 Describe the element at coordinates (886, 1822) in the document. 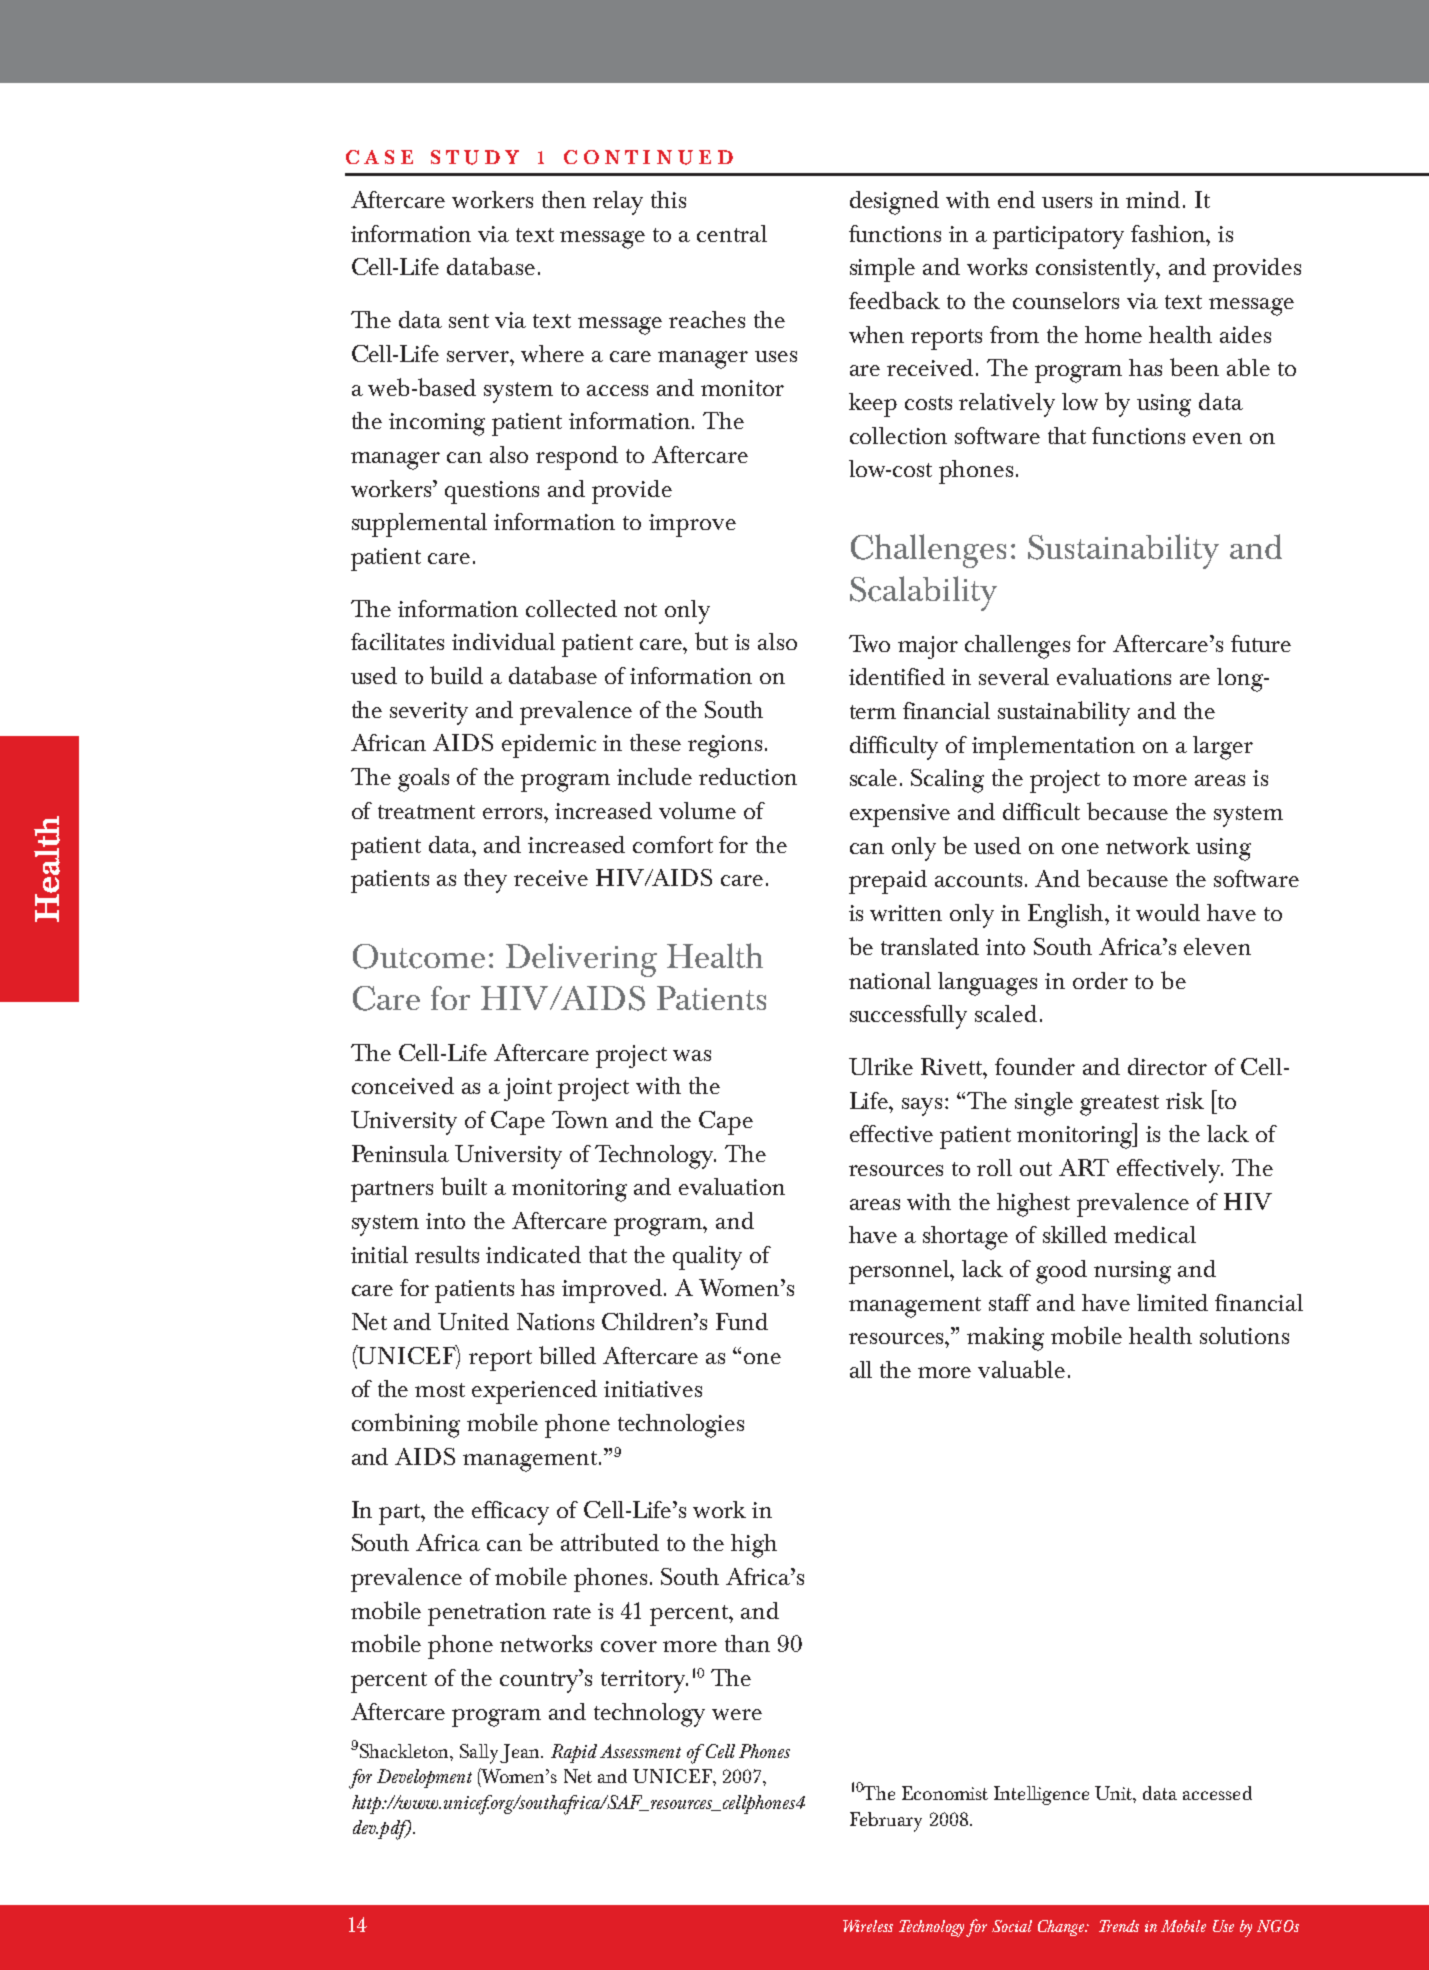

I see `February` at that location.
